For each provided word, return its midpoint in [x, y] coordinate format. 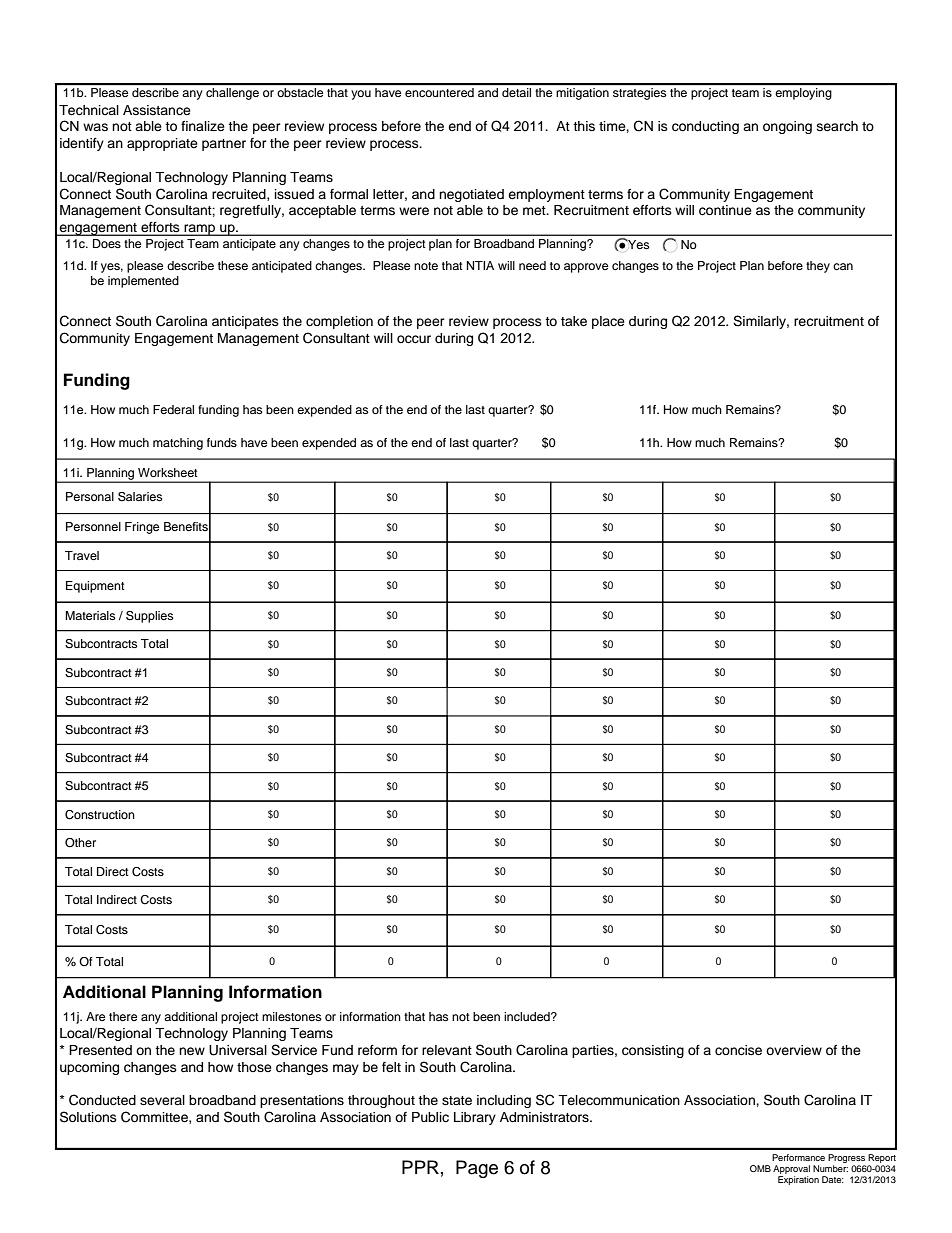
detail [516, 92]
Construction [100, 815]
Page [477, 1169]
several [162, 1100]
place [608, 322]
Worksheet [168, 472]
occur [414, 339]
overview [794, 1050]
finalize [203, 126]
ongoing [787, 127]
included [528, 1016]
